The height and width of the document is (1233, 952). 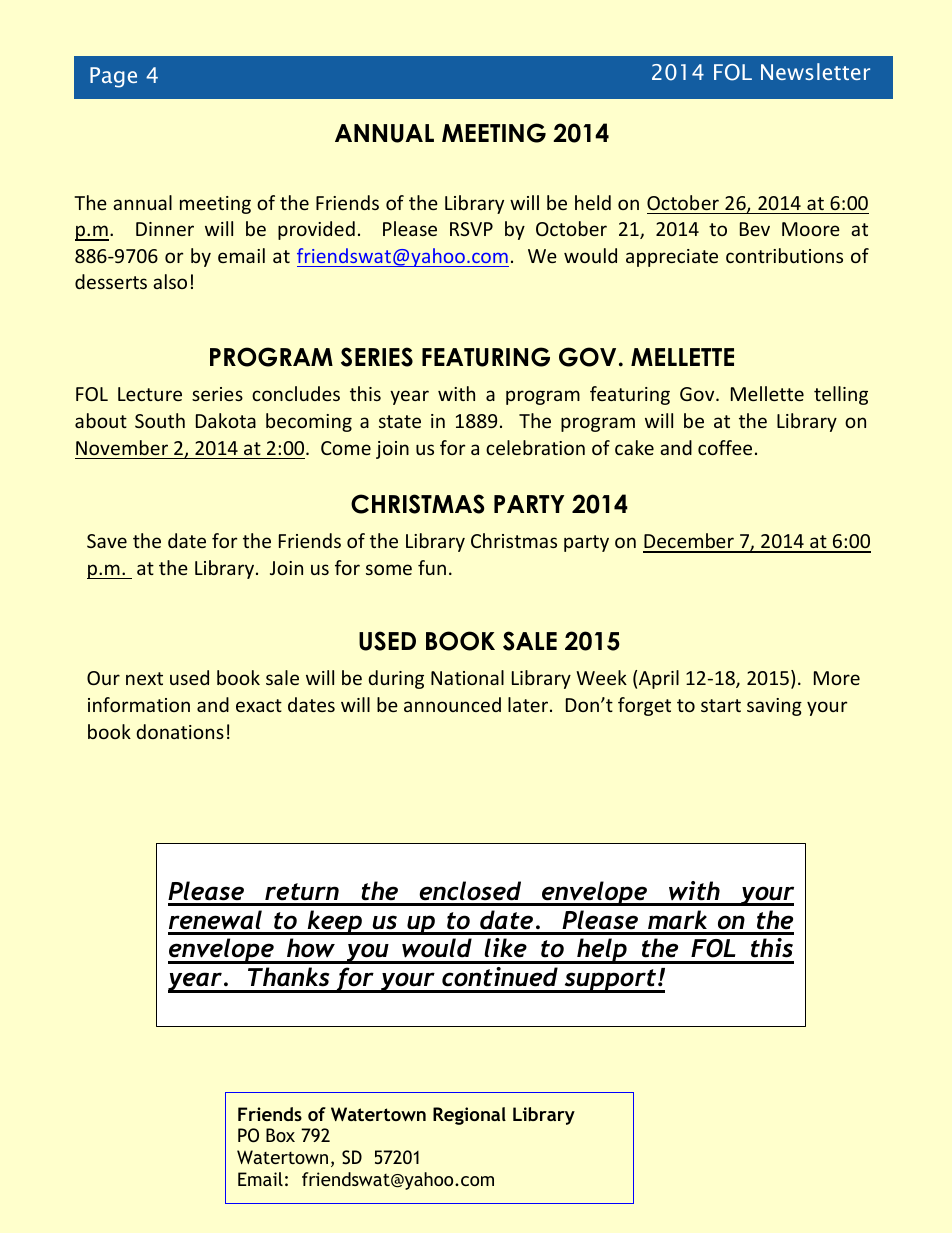 What do you see at coordinates (432, 567) in the document?
I see `fun` at bounding box center [432, 567].
